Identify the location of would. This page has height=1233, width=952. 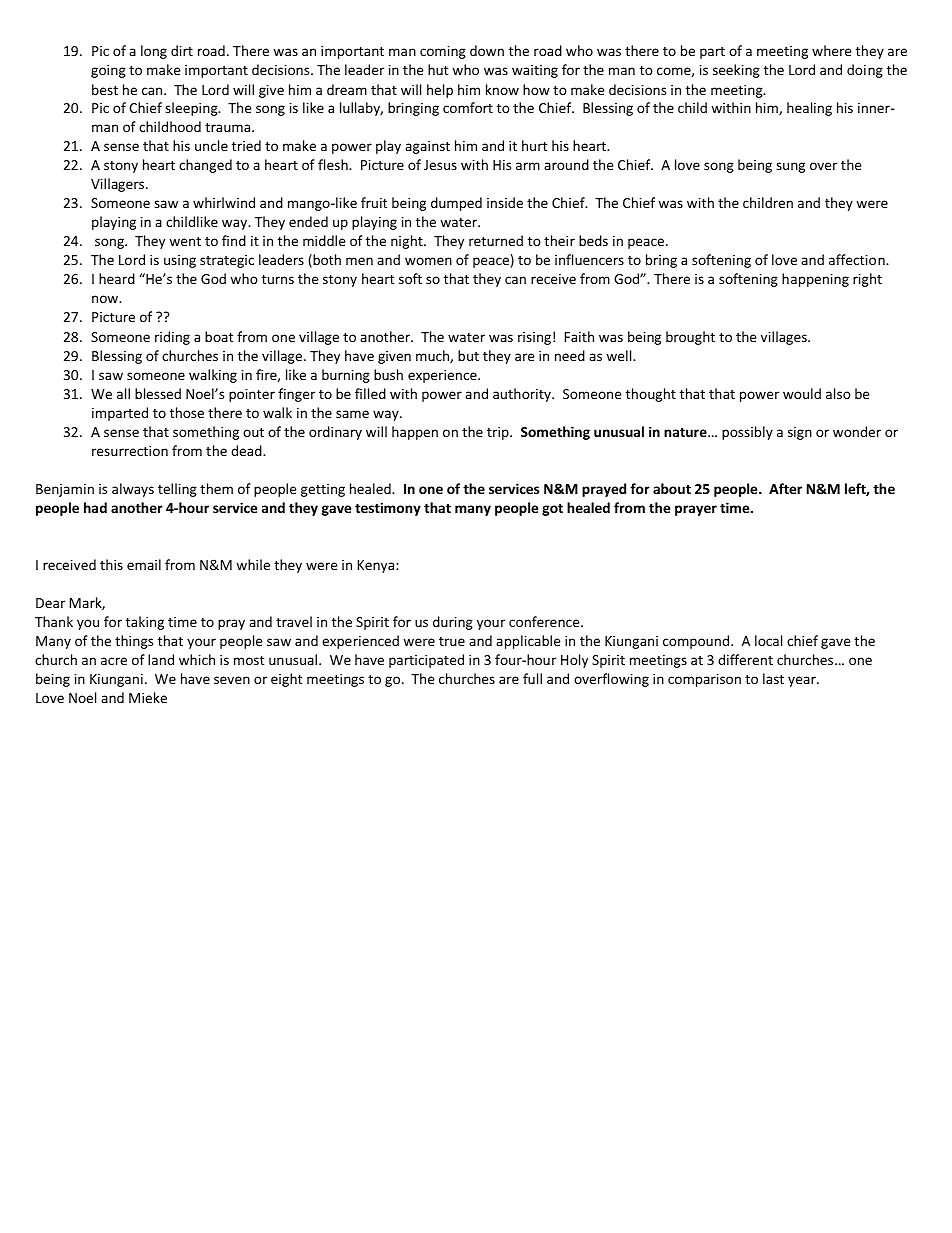
(802, 393).
